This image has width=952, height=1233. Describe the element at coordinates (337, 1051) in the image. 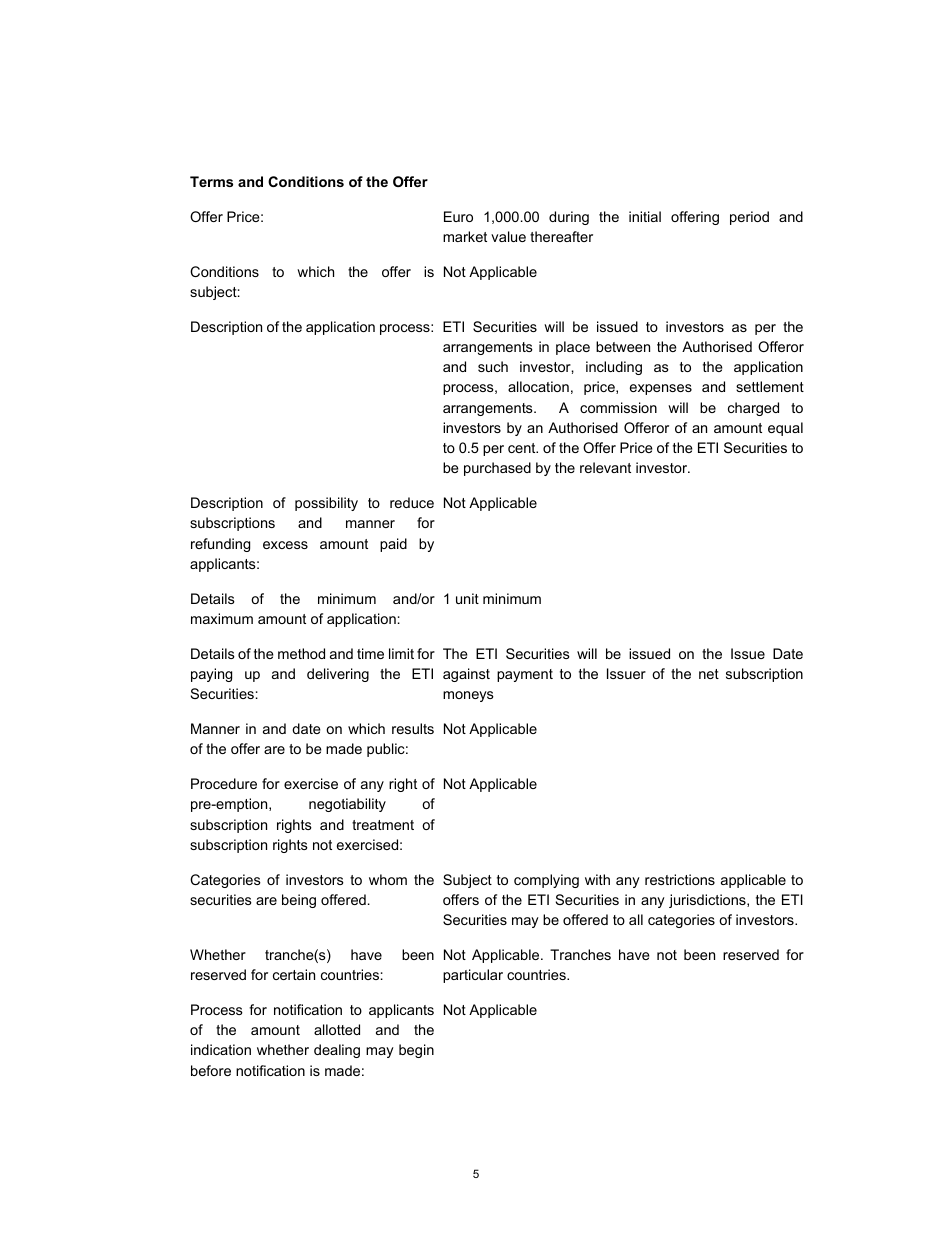

I see `dealing` at that location.
